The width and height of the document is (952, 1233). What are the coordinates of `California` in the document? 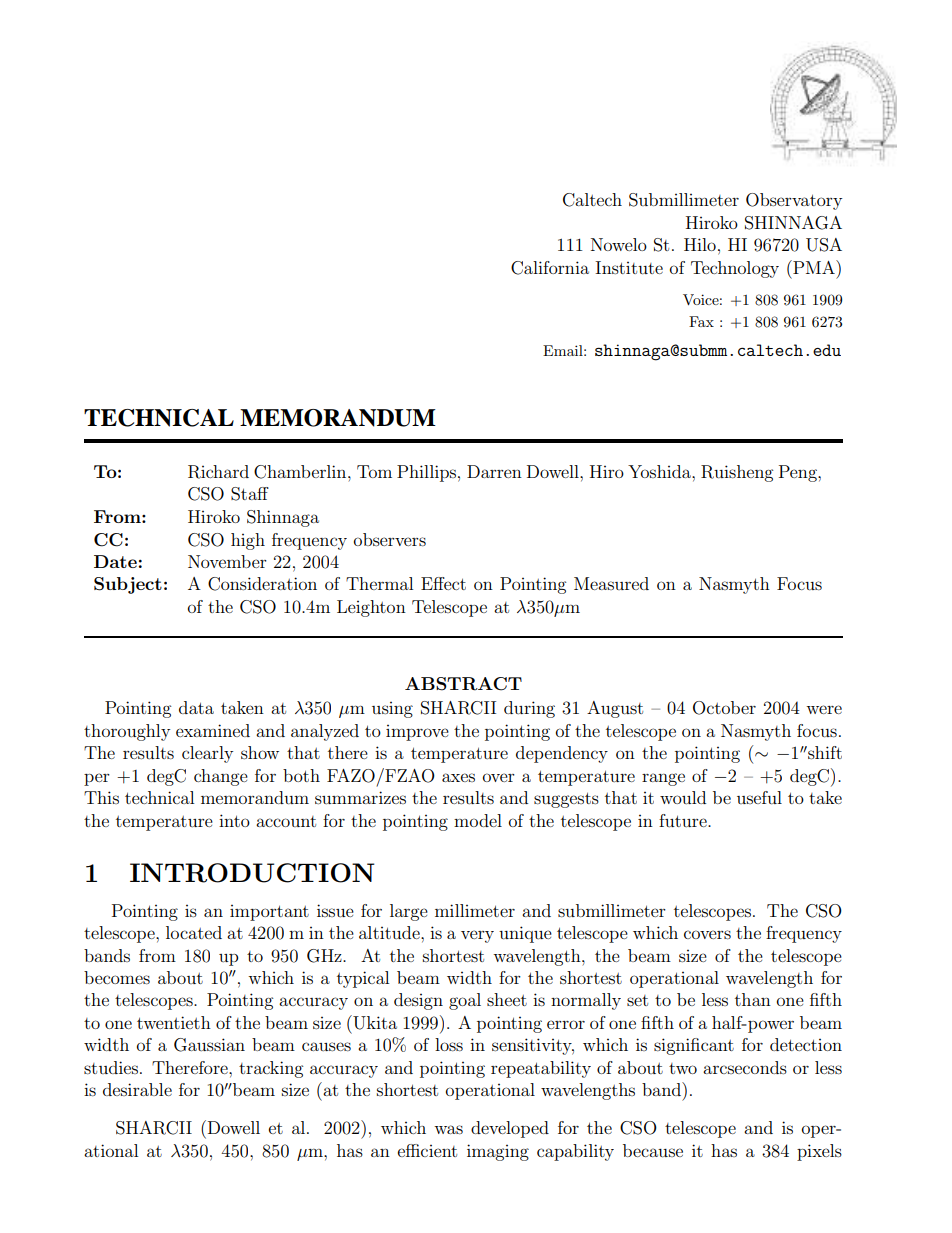 It's located at (550, 268).
